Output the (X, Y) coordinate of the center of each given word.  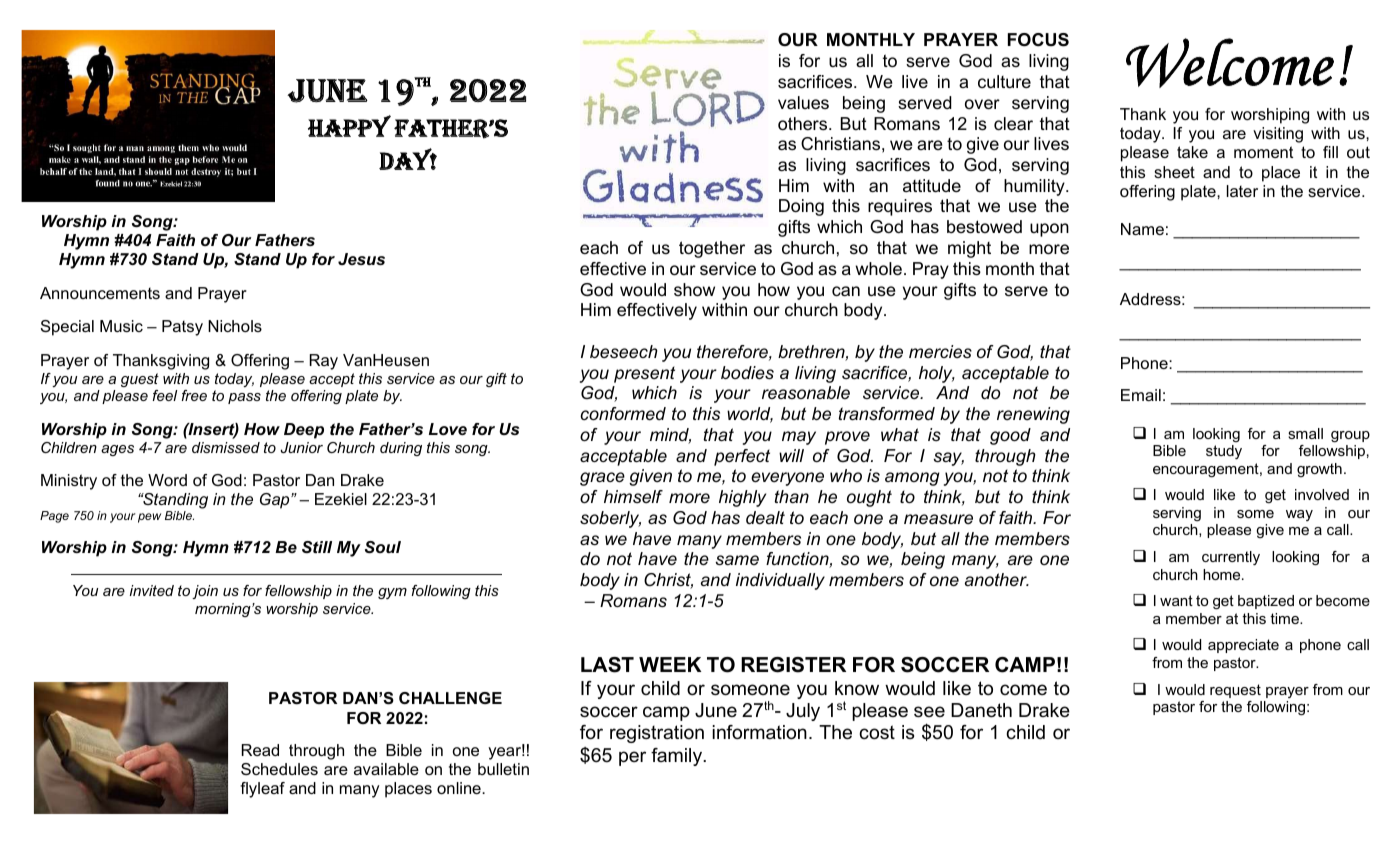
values (803, 102)
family (678, 757)
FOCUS (1038, 40)
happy (349, 126)
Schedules (279, 769)
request (1235, 691)
